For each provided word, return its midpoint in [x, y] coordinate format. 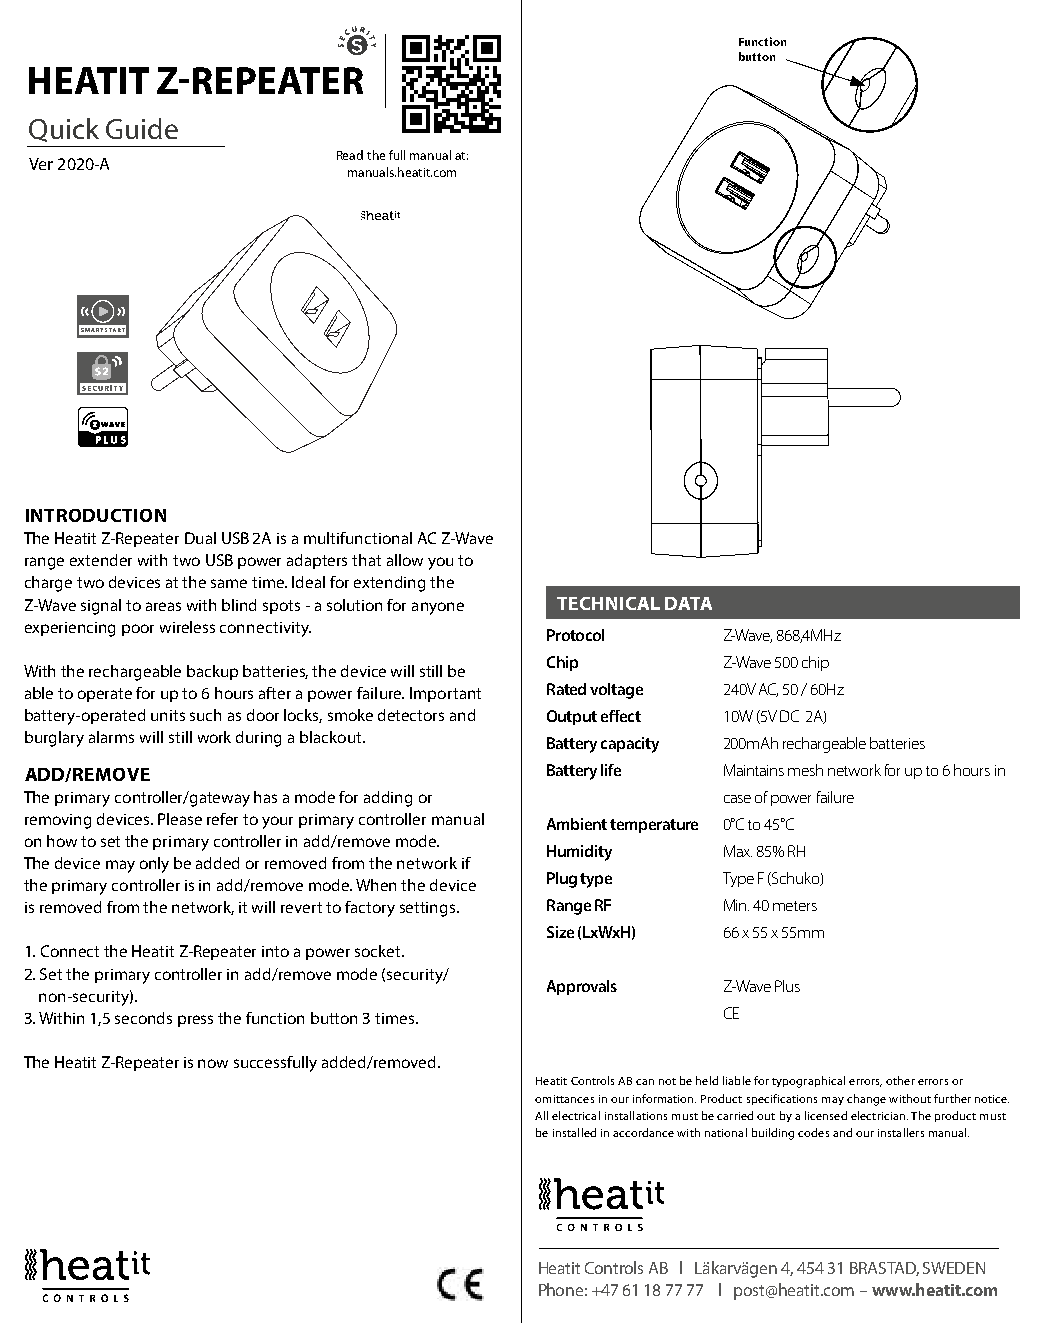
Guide [142, 128]
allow [405, 560]
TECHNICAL [608, 603]
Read [350, 155]
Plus [787, 986]
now [213, 1063]
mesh [805, 770]
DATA [688, 603]
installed [574, 1132]
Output [572, 717]
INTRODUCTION [96, 515]
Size [560, 932]
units [168, 715]
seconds [143, 1018]
